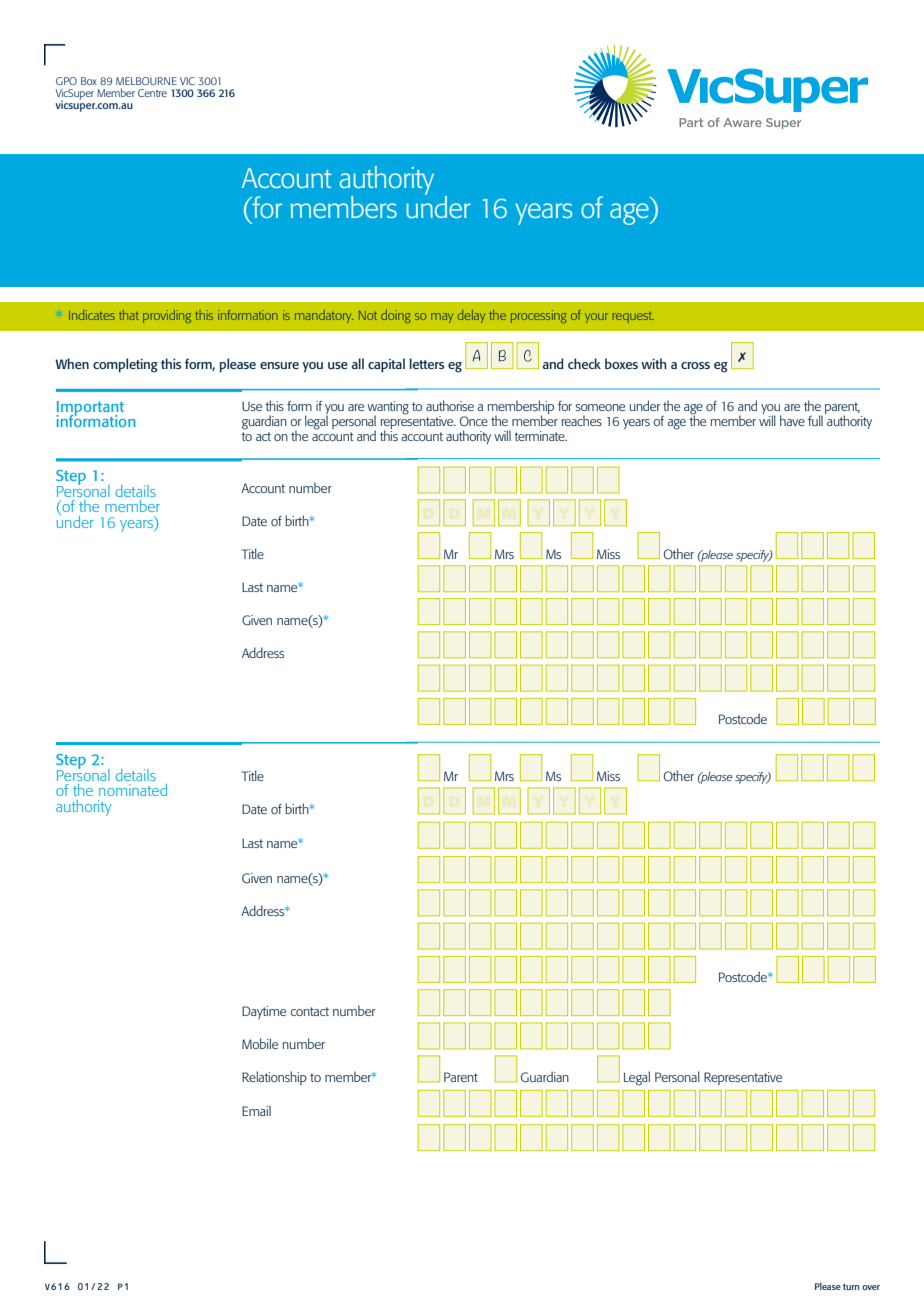 This image has width=924, height=1308. Describe the element at coordinates (133, 790) in the image. I see `nominated` at that location.
